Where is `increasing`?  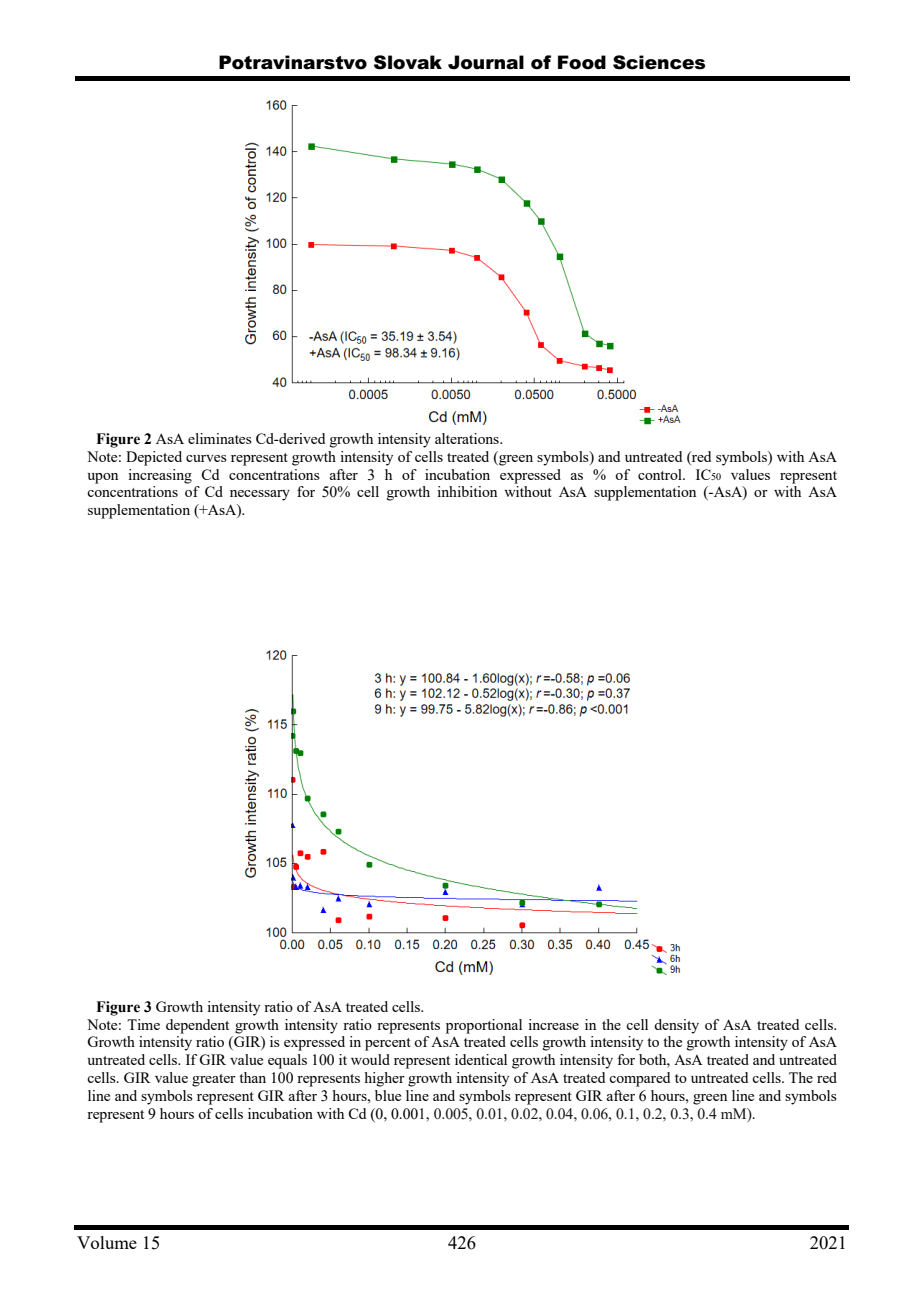 increasing is located at coordinates (160, 476).
